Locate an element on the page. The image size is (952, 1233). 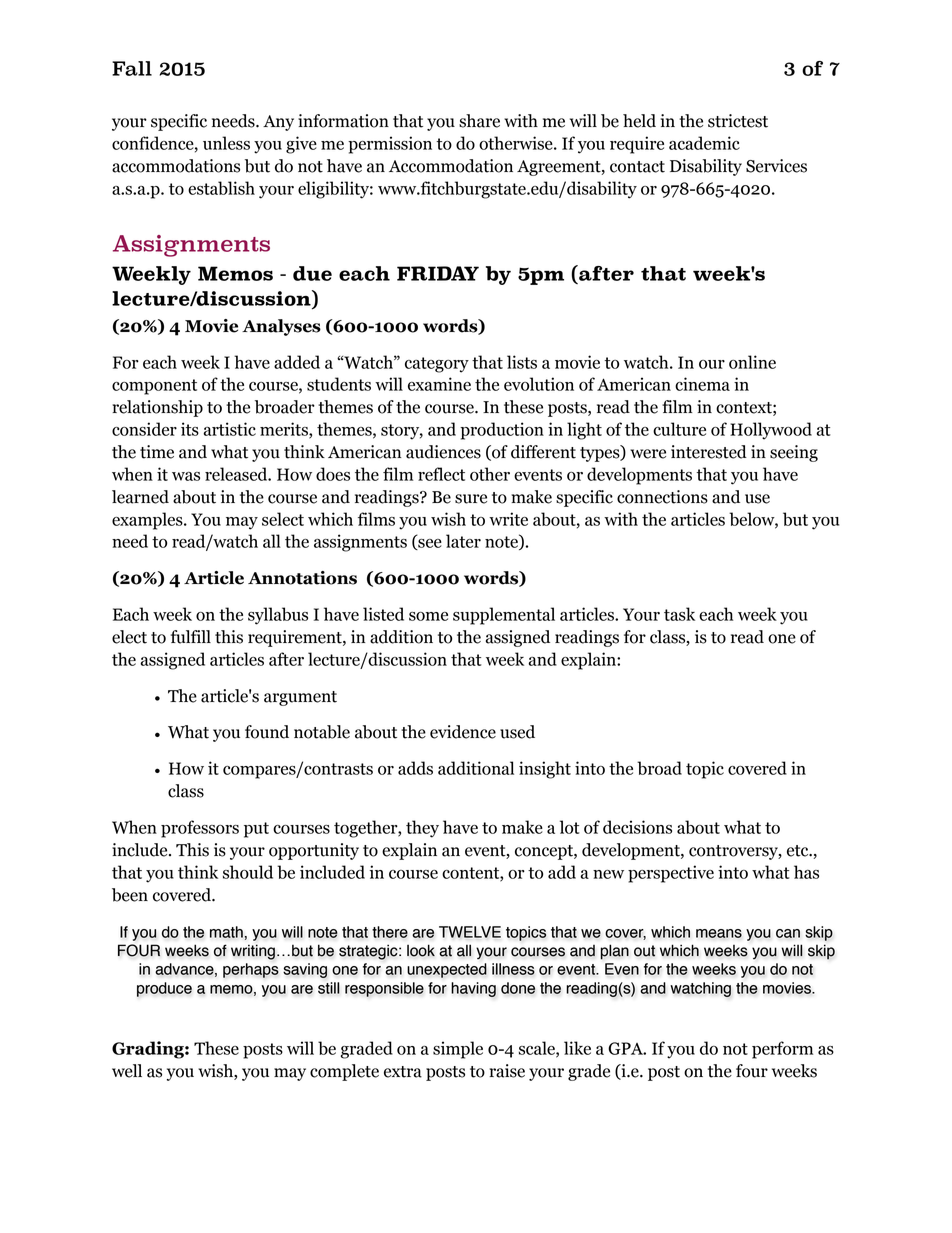
produce is located at coordinates (164, 989).
